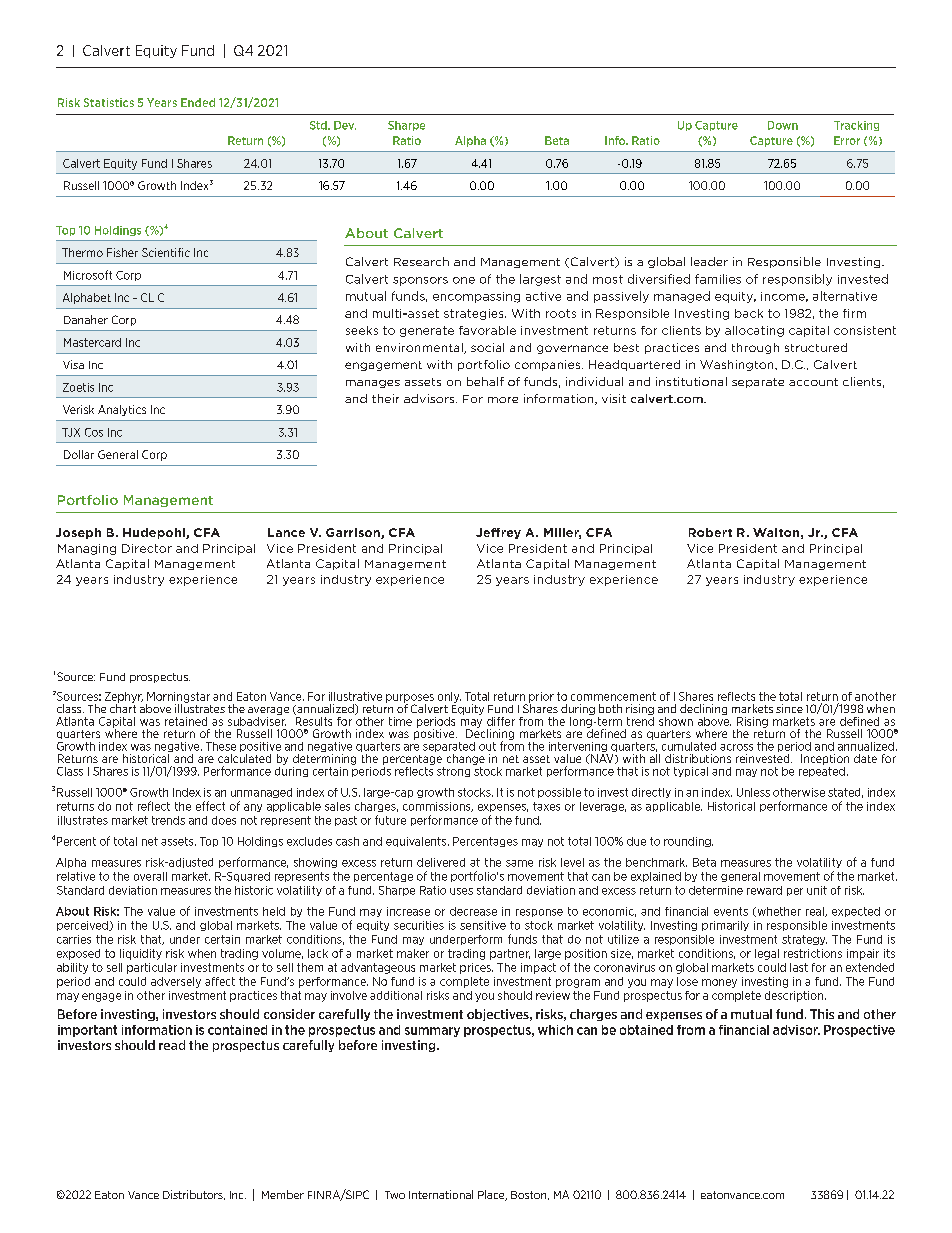  Describe the element at coordinates (438, 807) in the page. I see `commissions` at that location.
